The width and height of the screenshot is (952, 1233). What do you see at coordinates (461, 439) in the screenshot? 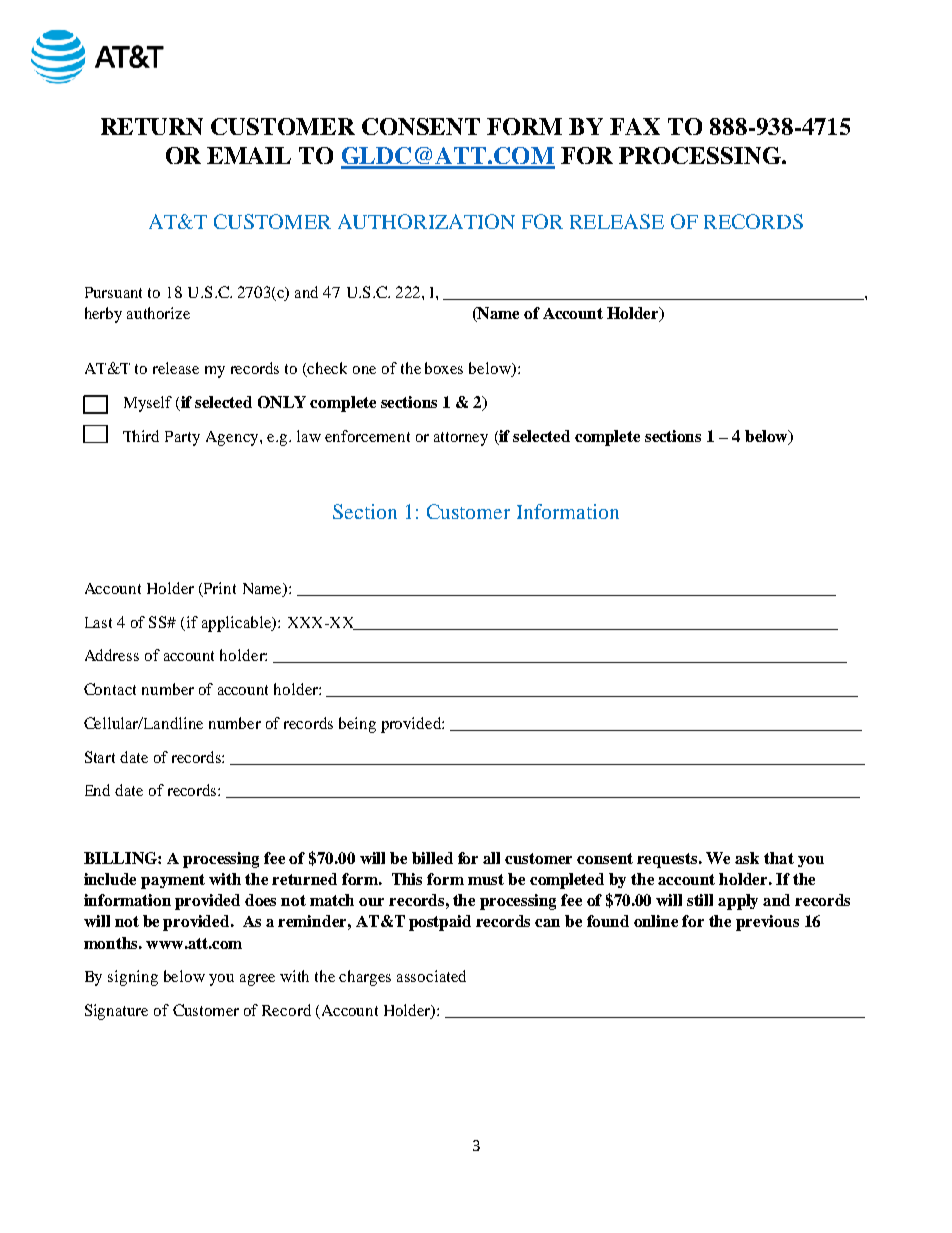
I see `attorney` at bounding box center [461, 439].
